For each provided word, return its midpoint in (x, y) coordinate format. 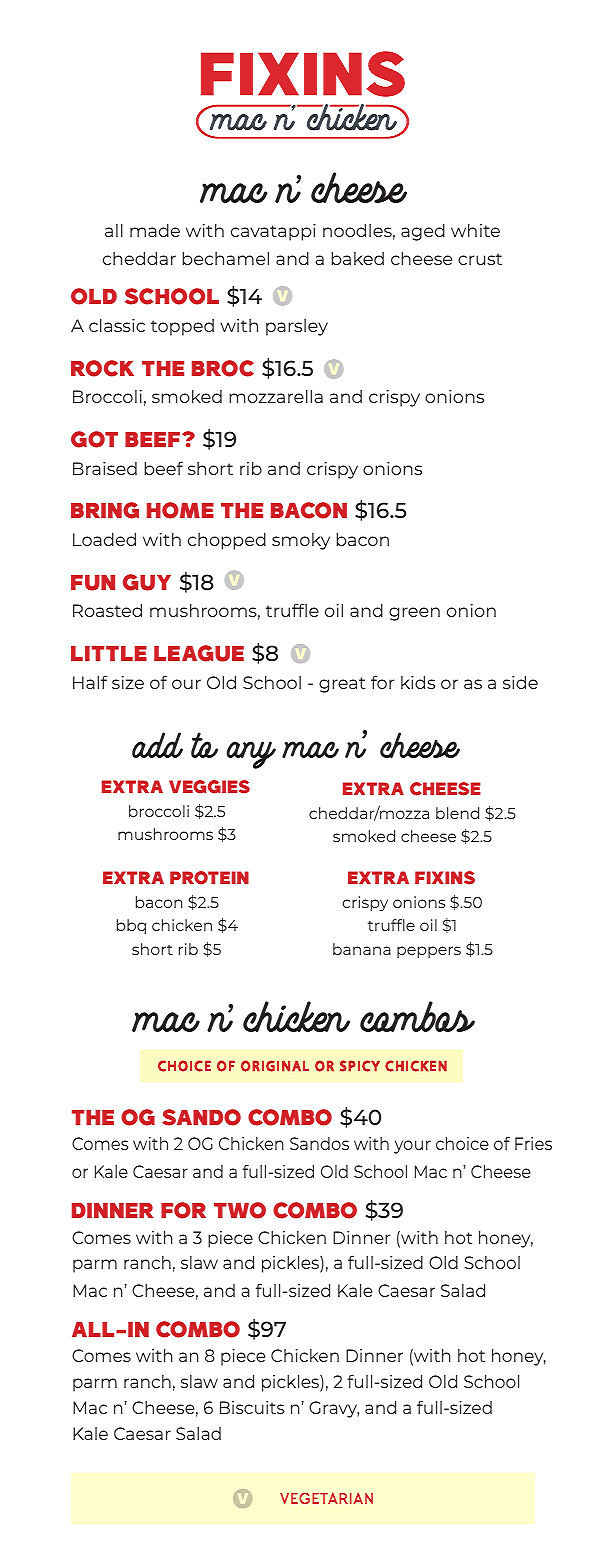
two (240, 1210)
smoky (301, 541)
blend (457, 813)
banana (362, 949)
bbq (131, 926)
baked (357, 258)
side (520, 682)
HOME (180, 510)
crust (480, 259)
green (414, 614)
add (157, 745)
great (342, 685)
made (155, 230)
